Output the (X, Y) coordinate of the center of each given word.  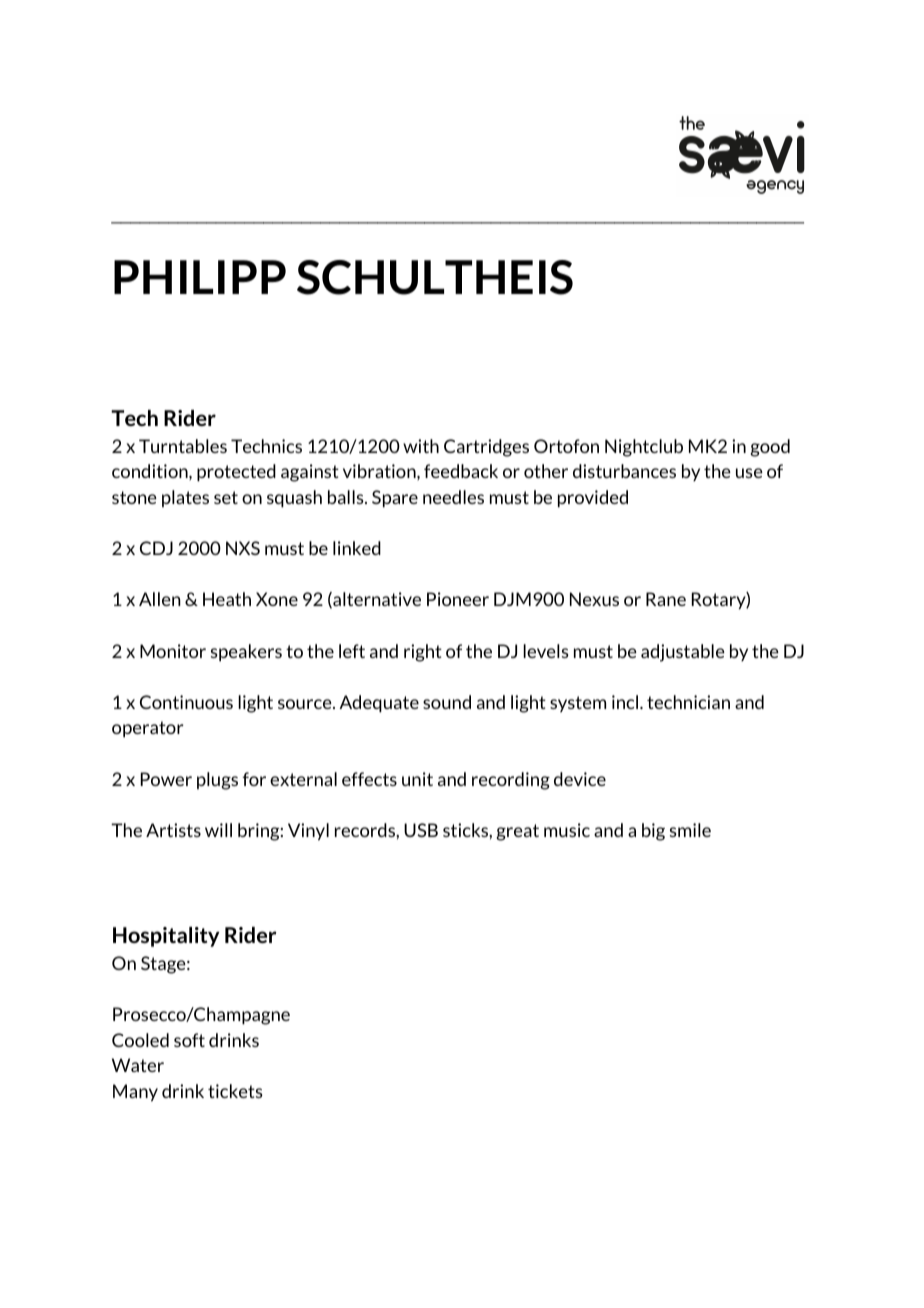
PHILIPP (200, 277)
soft (189, 1040)
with (421, 446)
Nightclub (644, 448)
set (226, 497)
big (653, 832)
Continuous (186, 702)
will (218, 830)
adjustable (683, 653)
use (749, 473)
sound (447, 702)
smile (690, 830)
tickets (235, 1091)
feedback (461, 471)
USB (421, 830)
